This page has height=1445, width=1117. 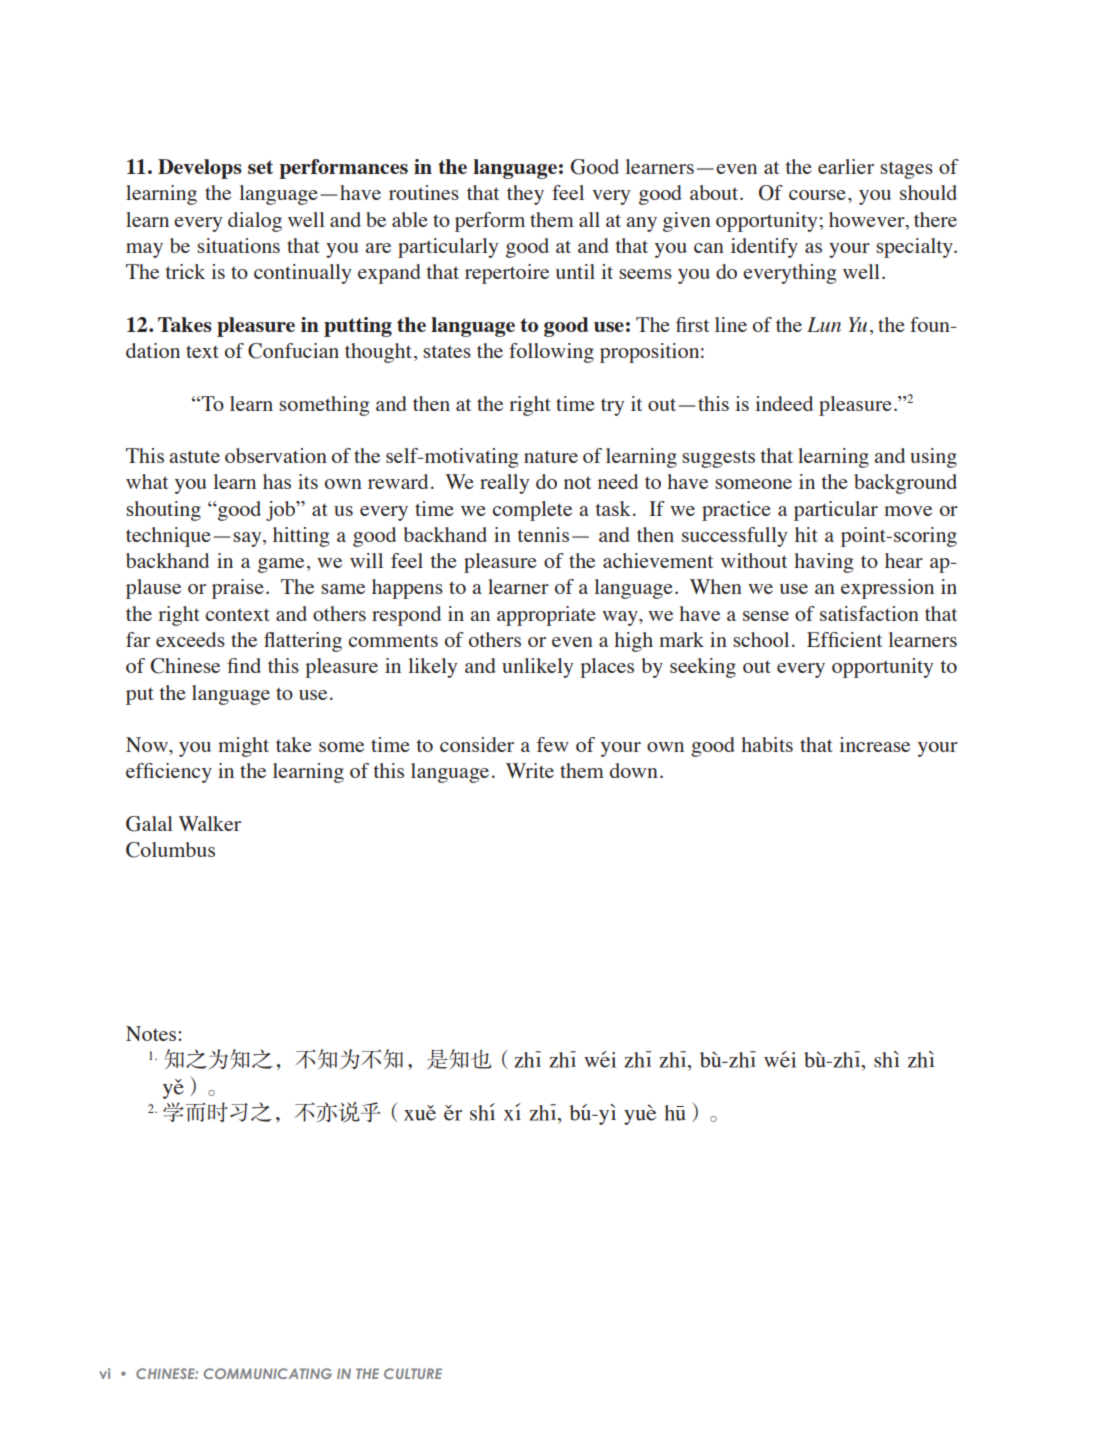 What do you see at coordinates (767, 744) in the page?
I see `habits` at bounding box center [767, 744].
